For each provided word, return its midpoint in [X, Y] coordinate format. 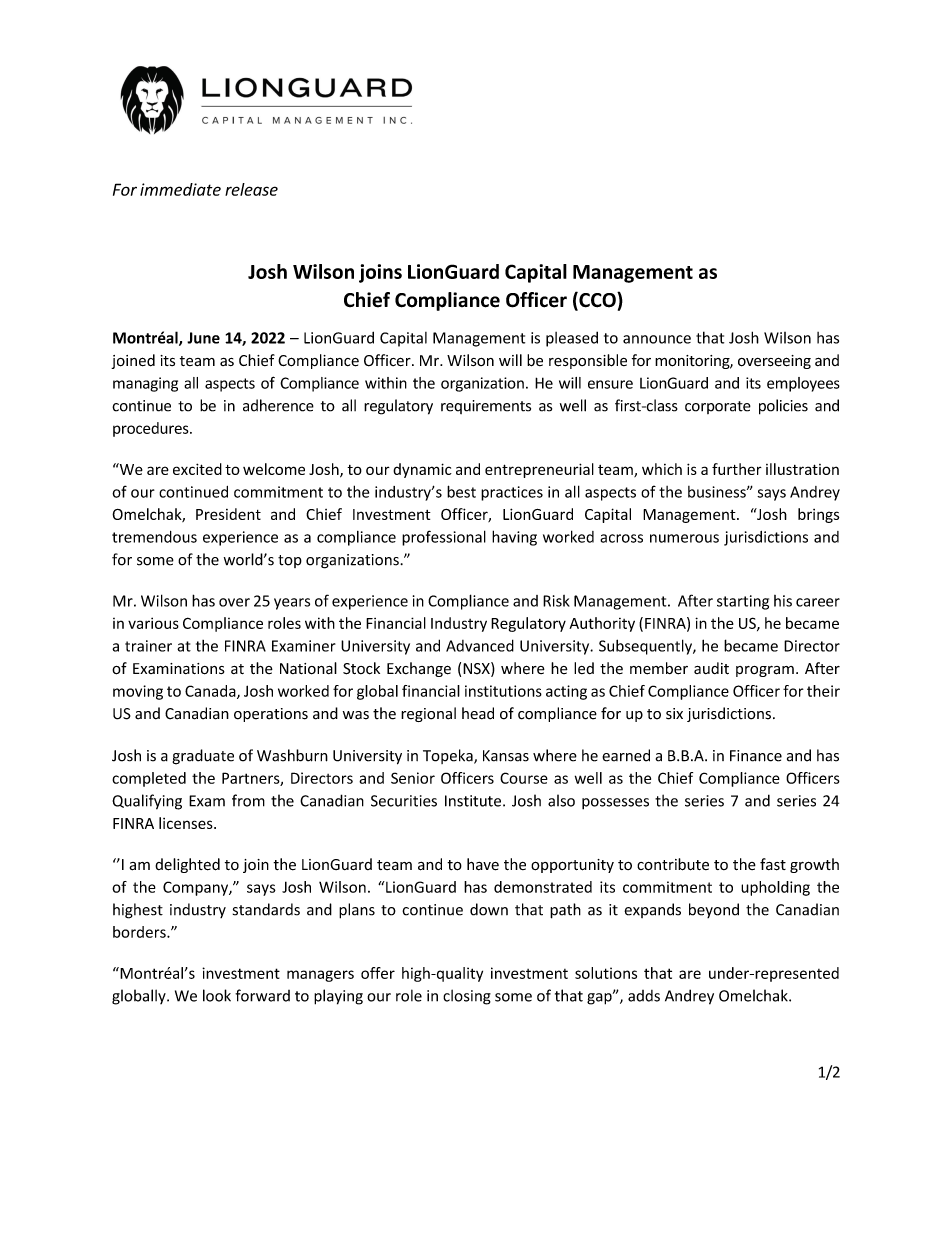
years [292, 604]
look [217, 995]
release [251, 189]
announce [657, 339]
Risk [556, 601]
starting [743, 602]
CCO [597, 301]
